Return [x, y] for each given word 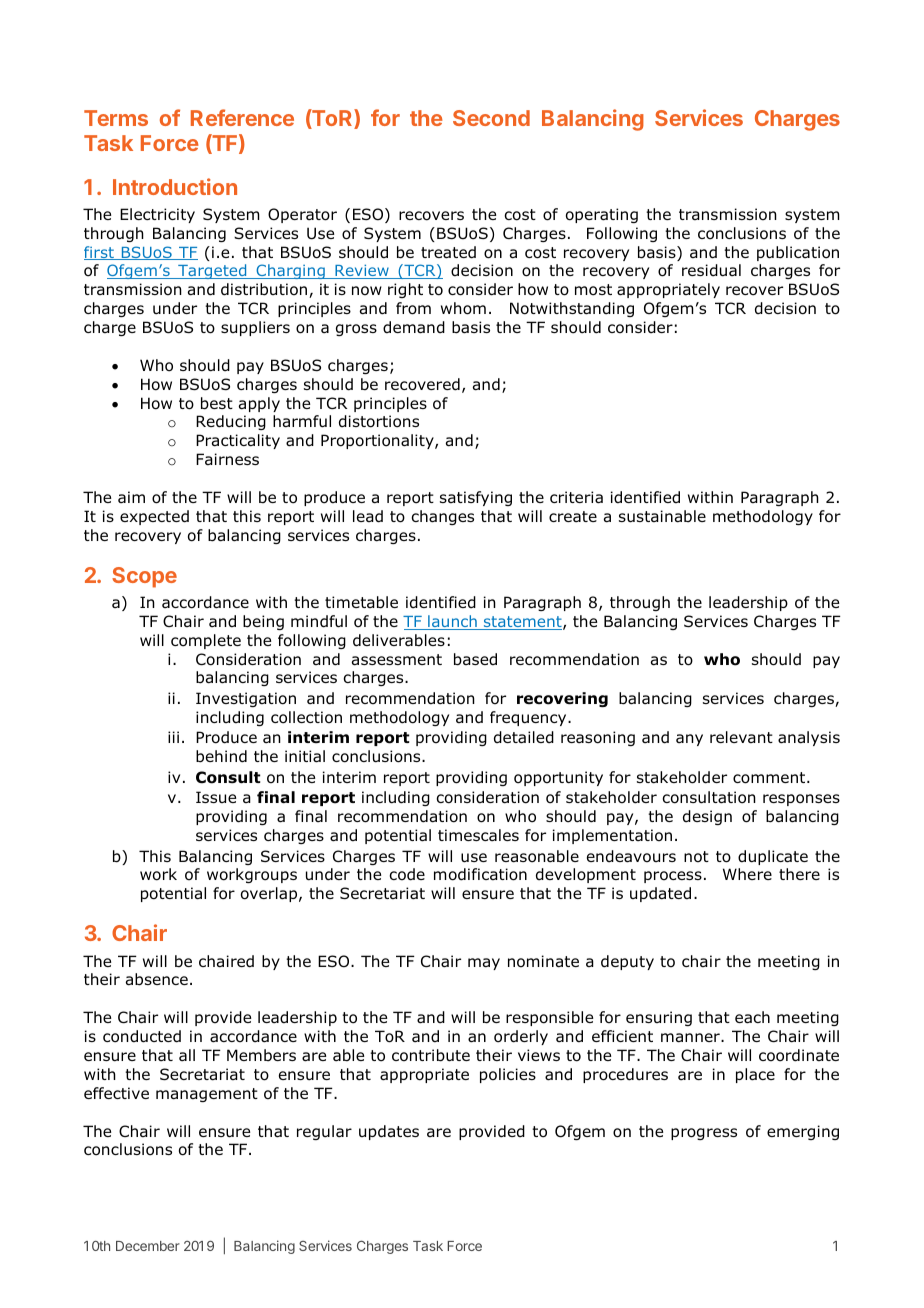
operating [602, 215]
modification [480, 874]
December [148, 1246]
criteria [576, 497]
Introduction [175, 186]
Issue [216, 797]
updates [389, 1132]
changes [442, 517]
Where [747, 874]
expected [154, 517]
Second [491, 118]
